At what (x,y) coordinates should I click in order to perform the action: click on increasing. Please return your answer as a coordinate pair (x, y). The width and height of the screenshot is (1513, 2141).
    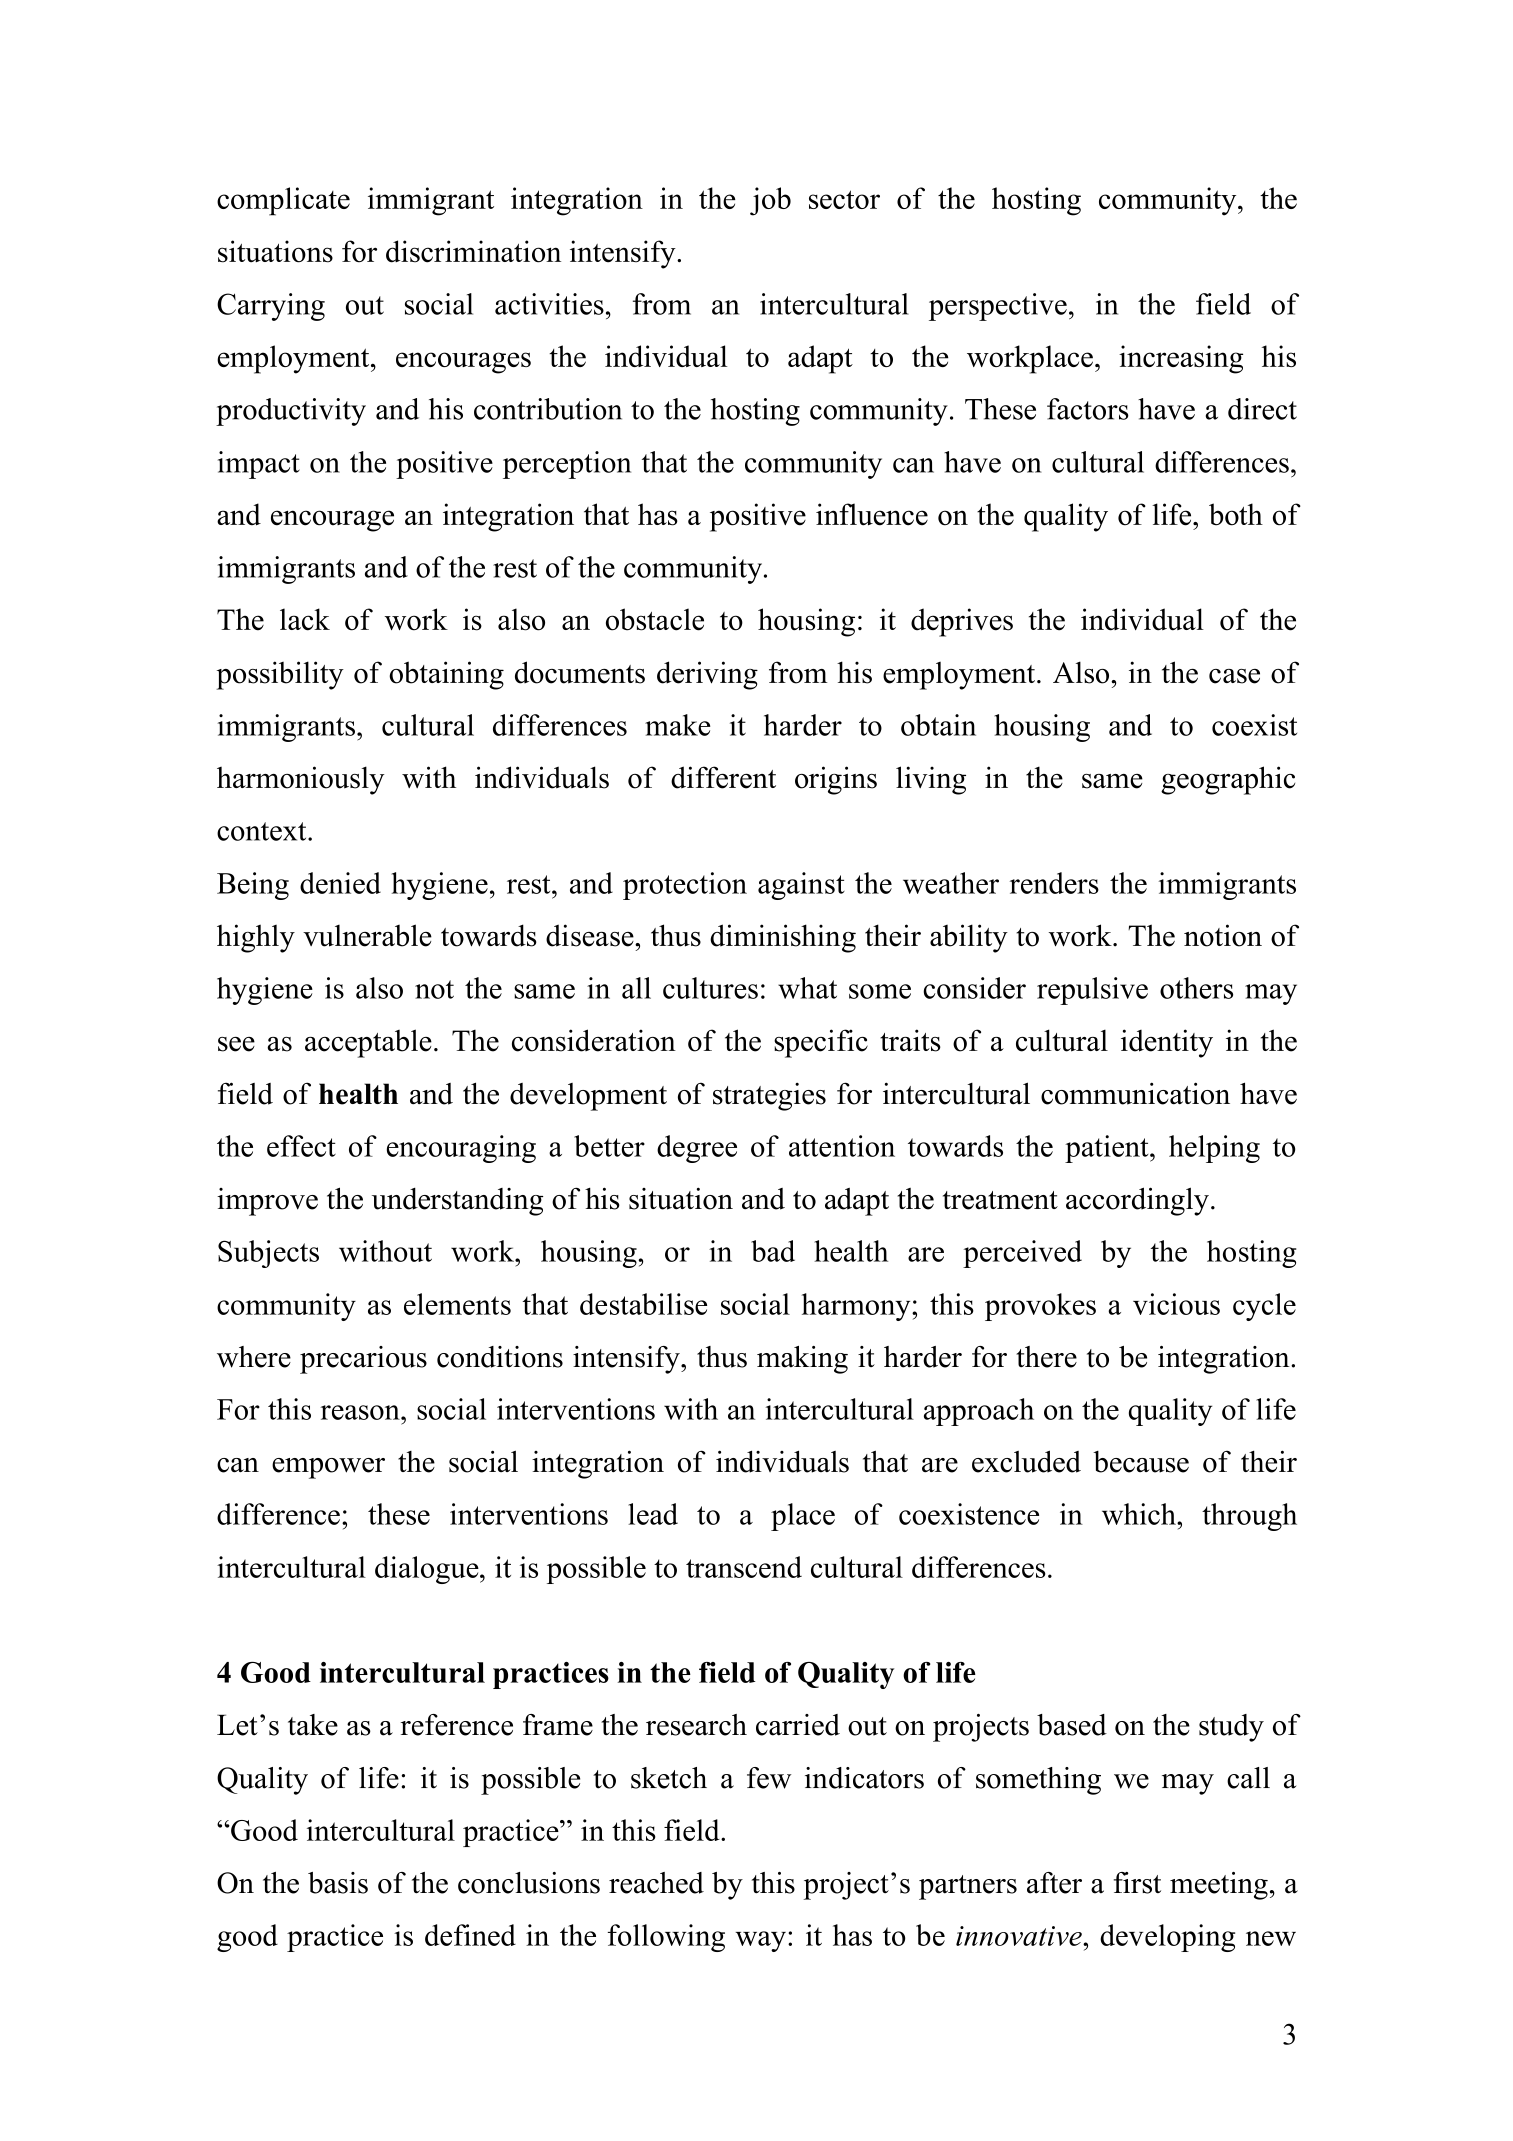
    Looking at the image, I should click on (1181, 359).
